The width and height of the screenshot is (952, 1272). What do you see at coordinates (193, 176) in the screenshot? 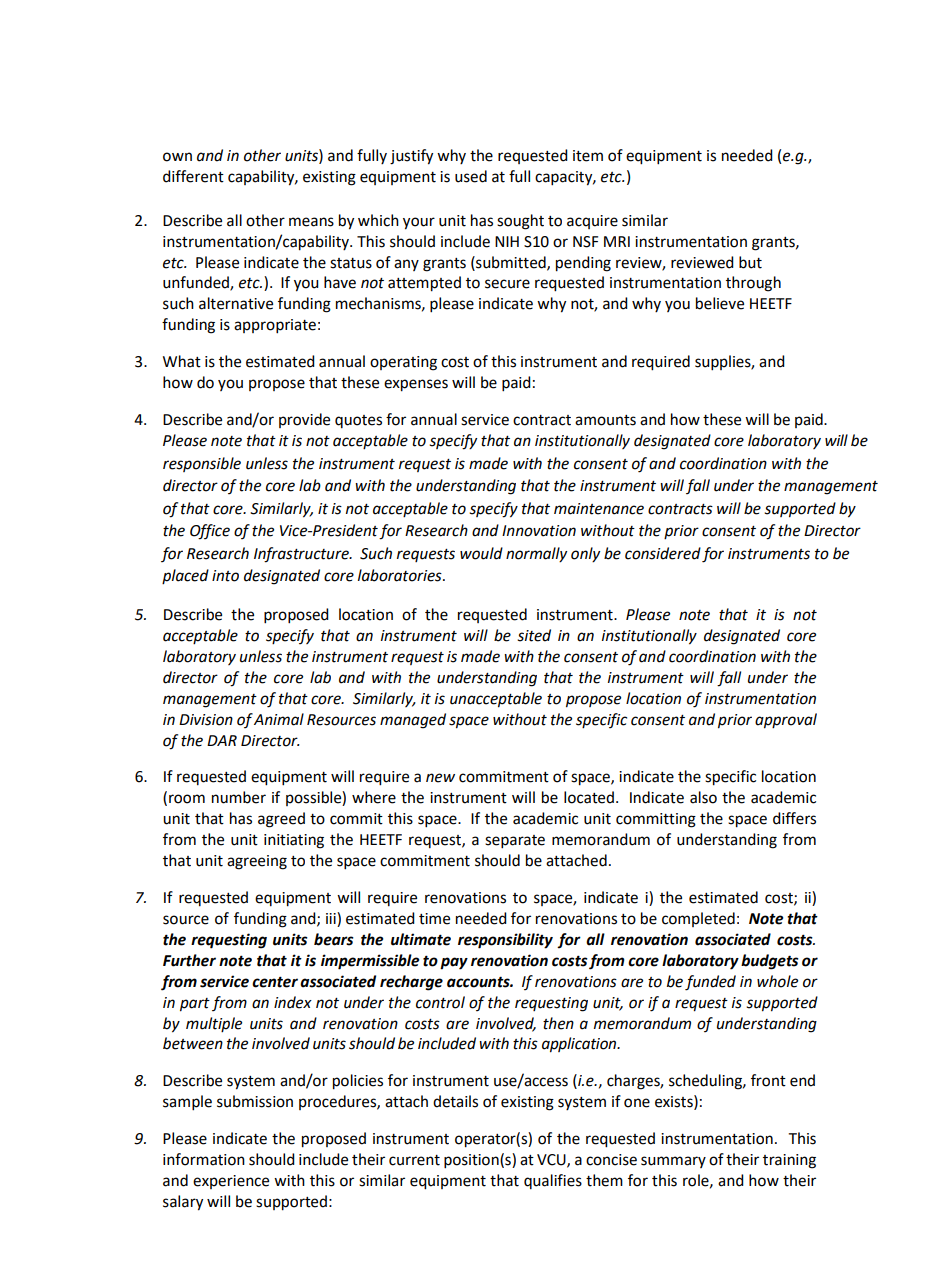
I see `different` at bounding box center [193, 176].
